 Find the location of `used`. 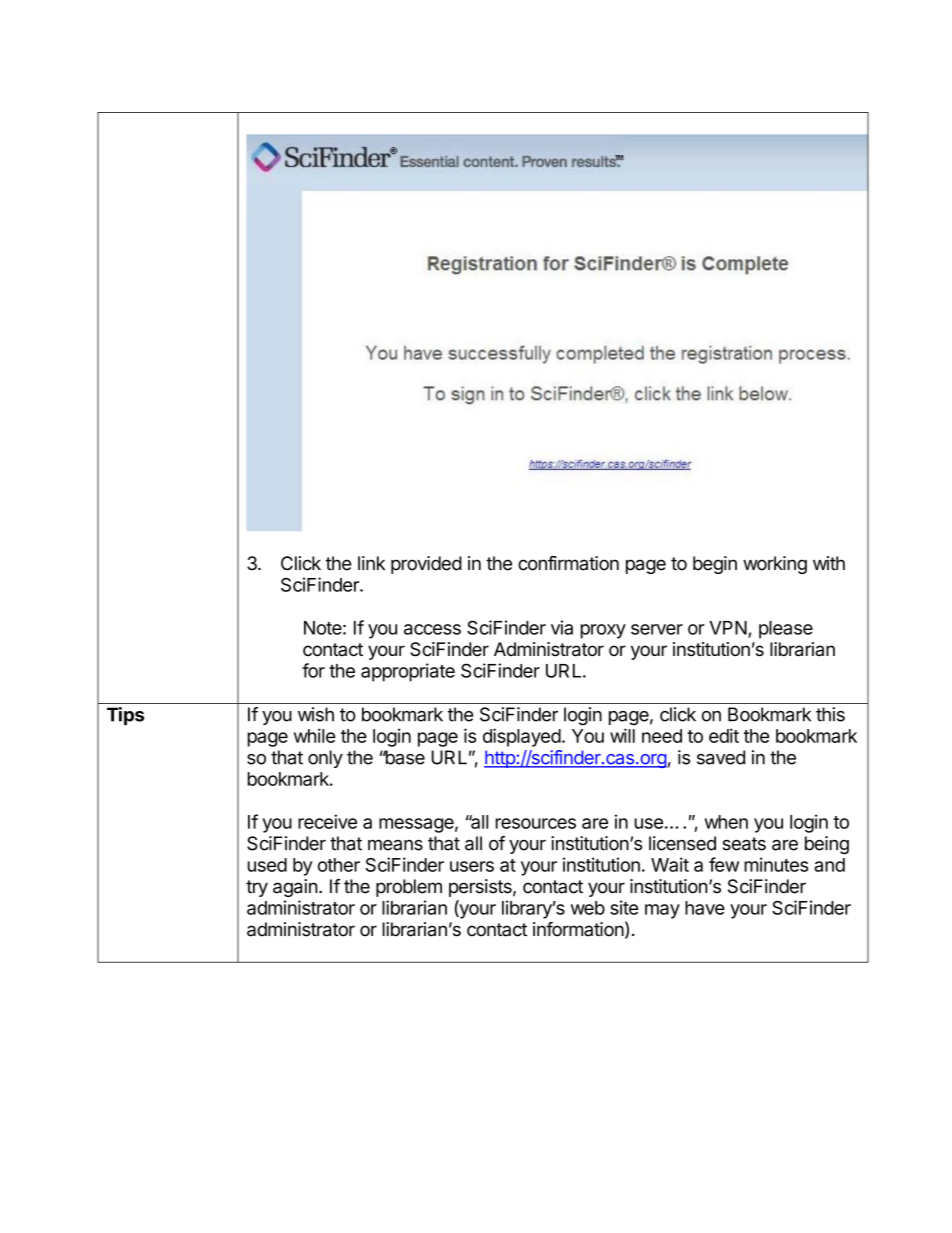

used is located at coordinates (267, 865).
